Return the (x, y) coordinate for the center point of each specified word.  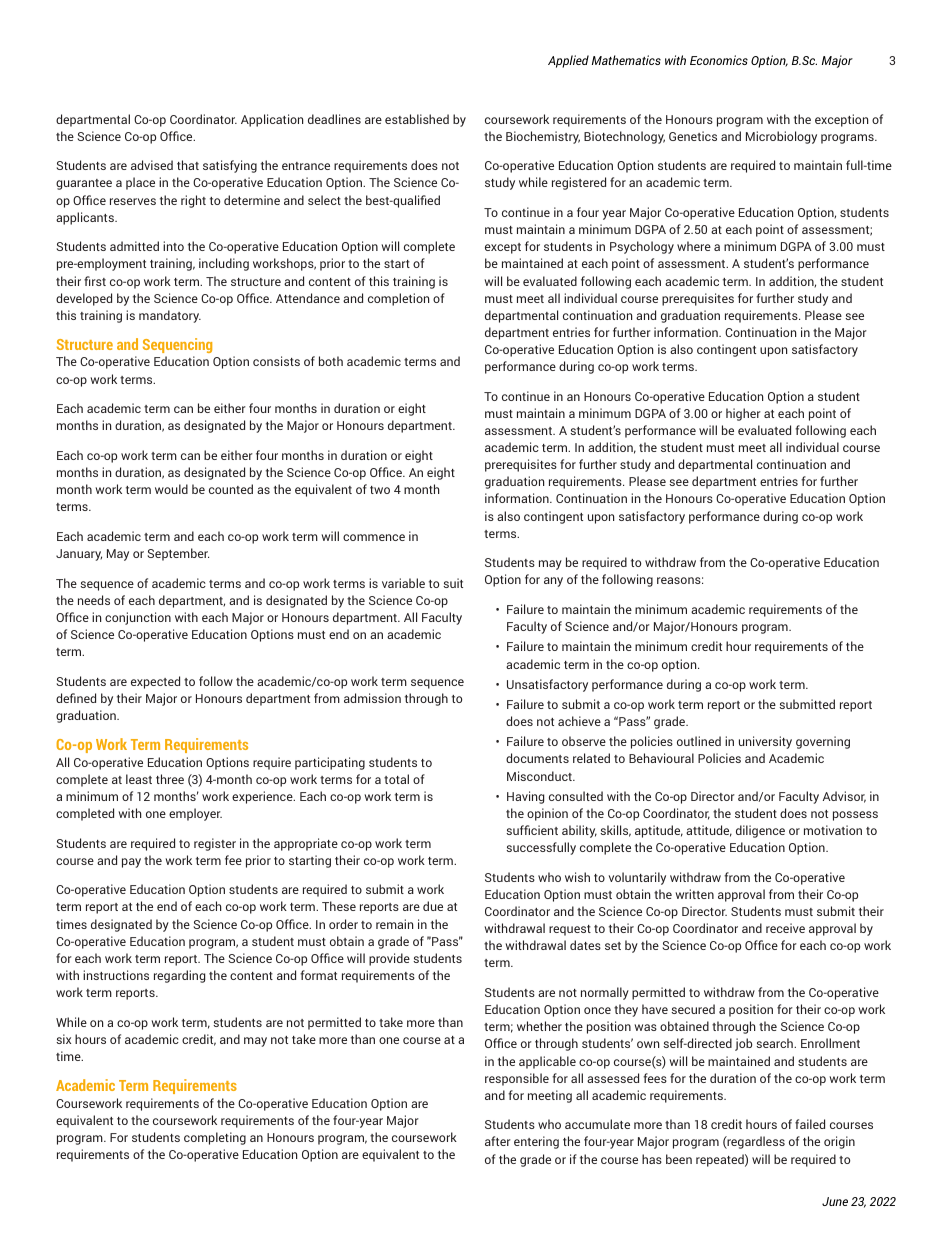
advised (152, 165)
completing (215, 1138)
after (498, 1141)
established (417, 119)
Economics (719, 60)
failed (810, 1124)
